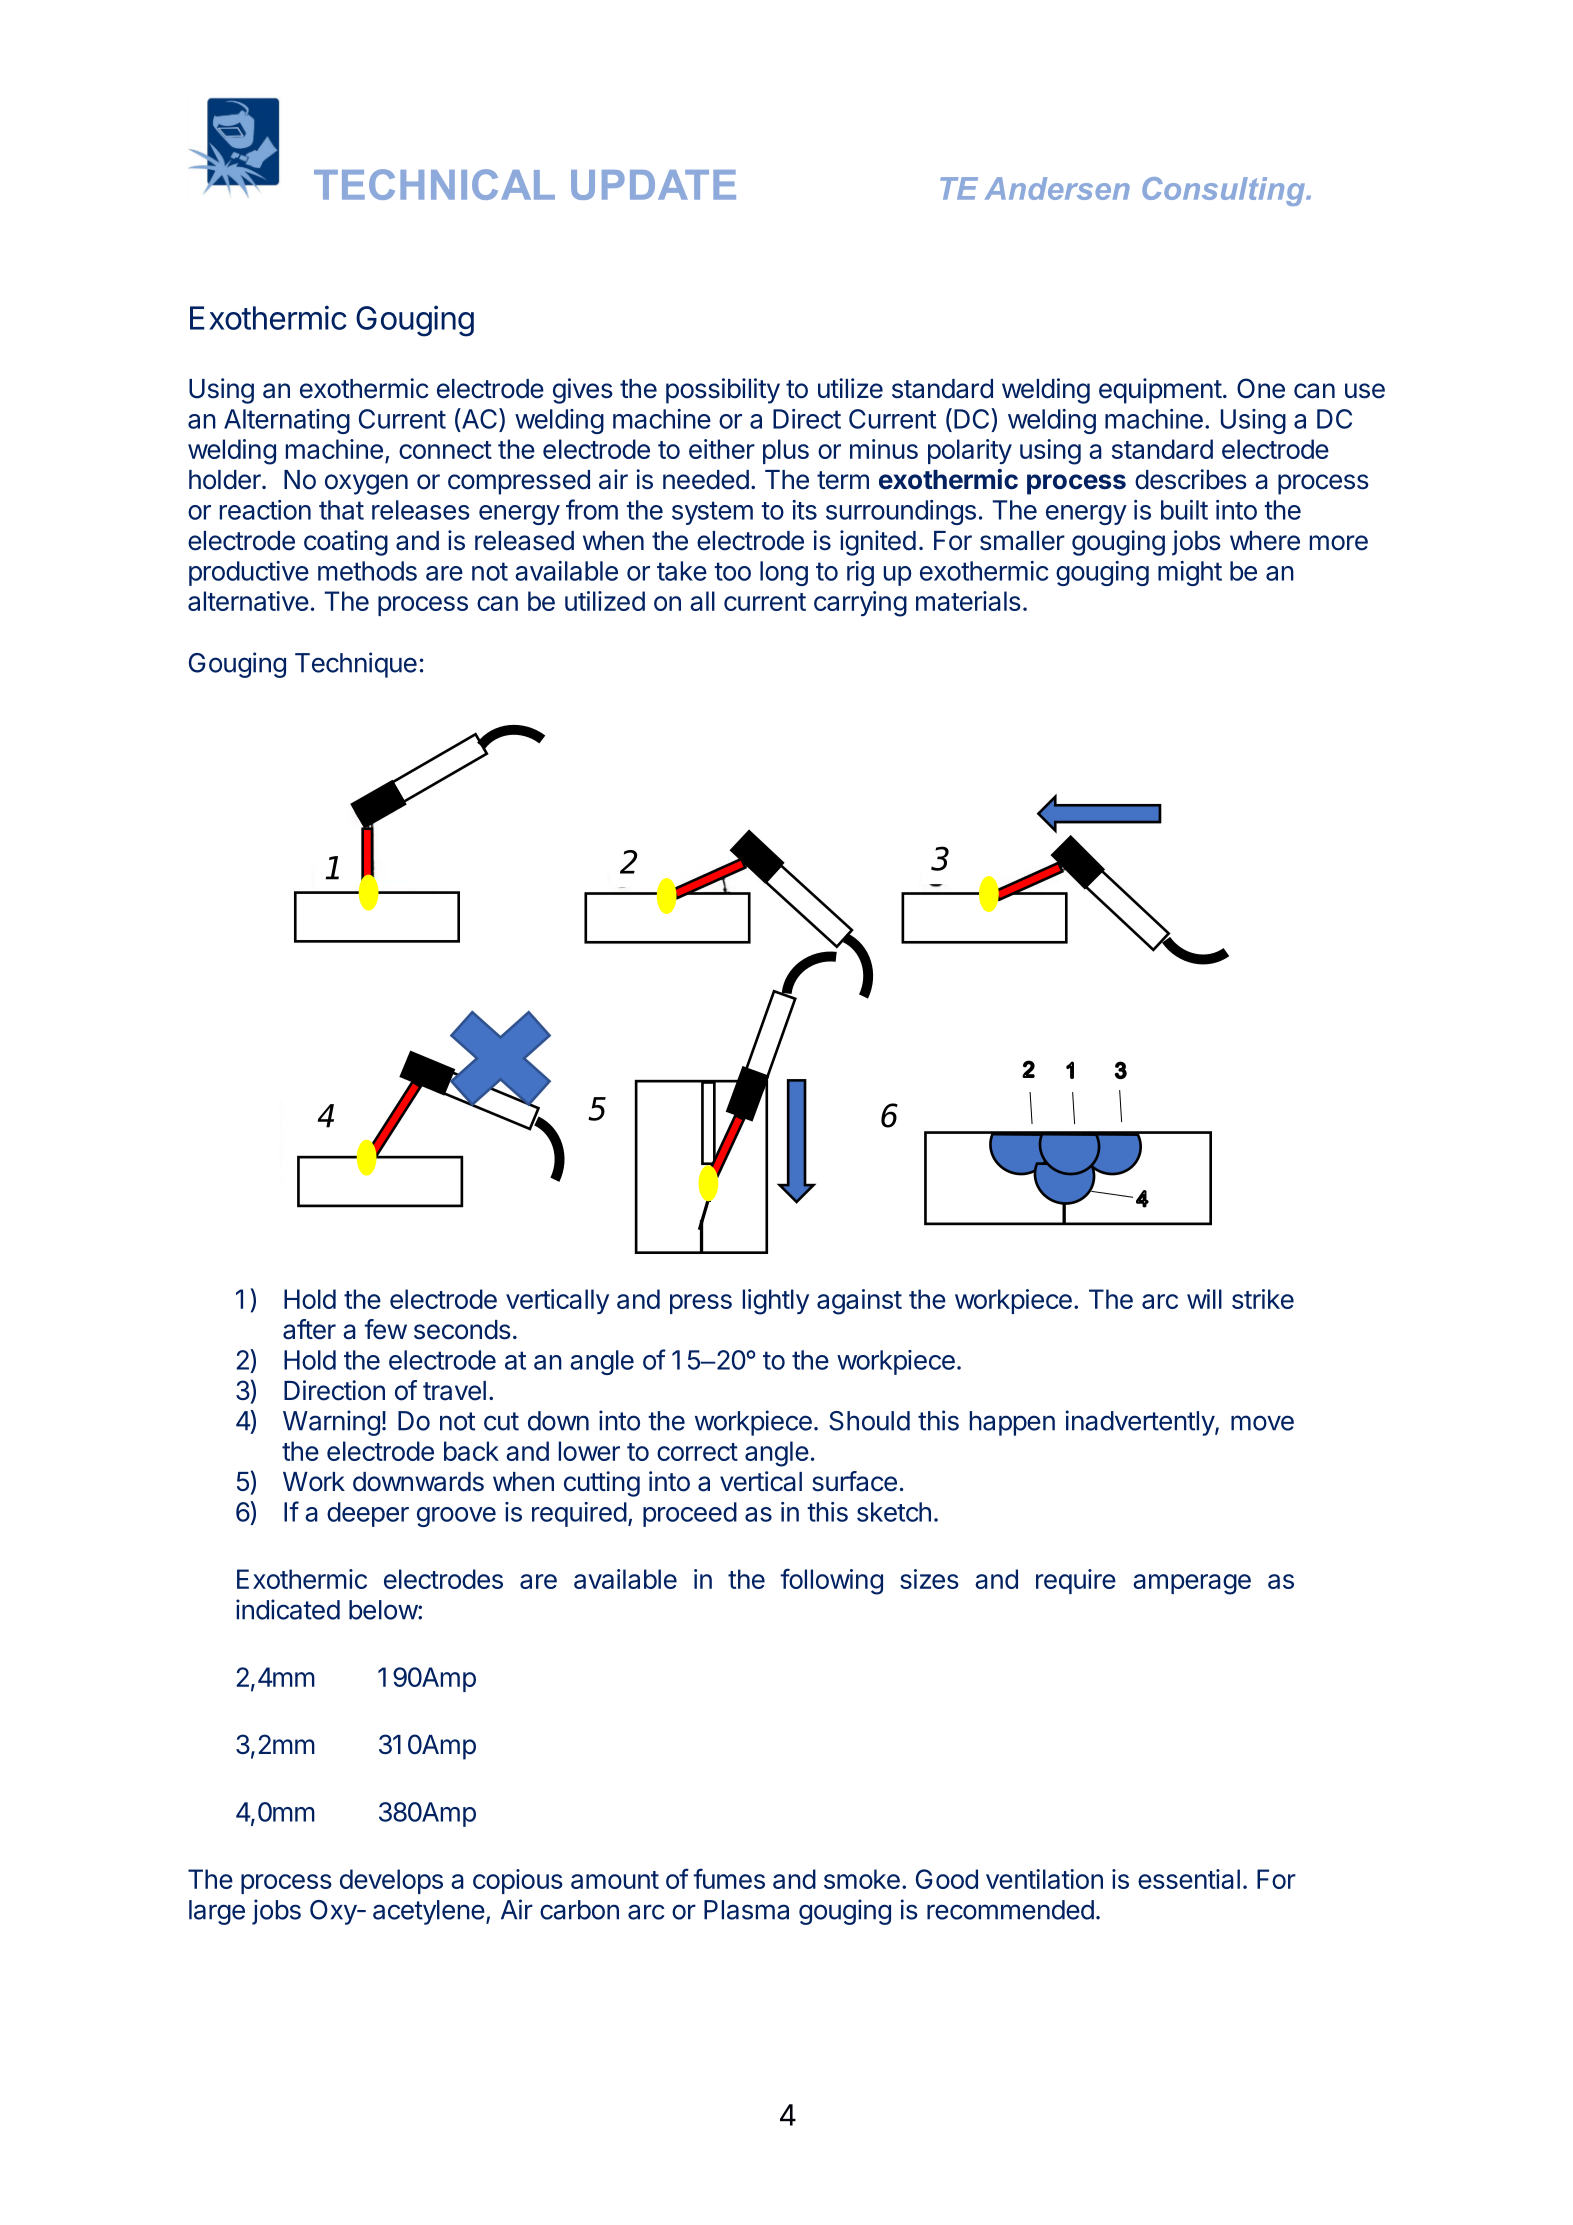 The width and height of the screenshot is (1573, 2225). What do you see at coordinates (653, 185) in the screenshot?
I see `UPDATE` at bounding box center [653, 185].
